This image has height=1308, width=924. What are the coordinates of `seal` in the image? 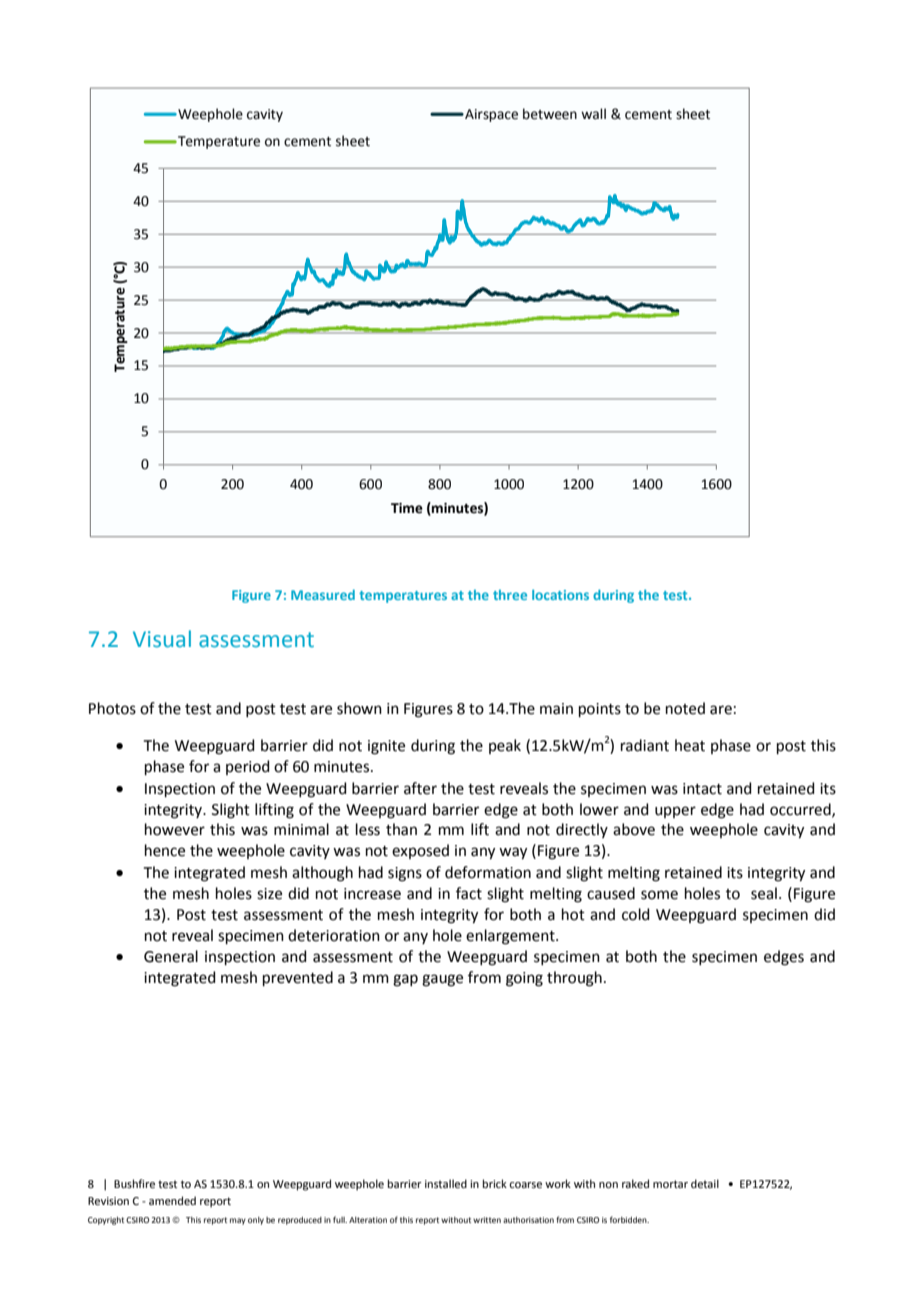 It's located at (764, 893).
